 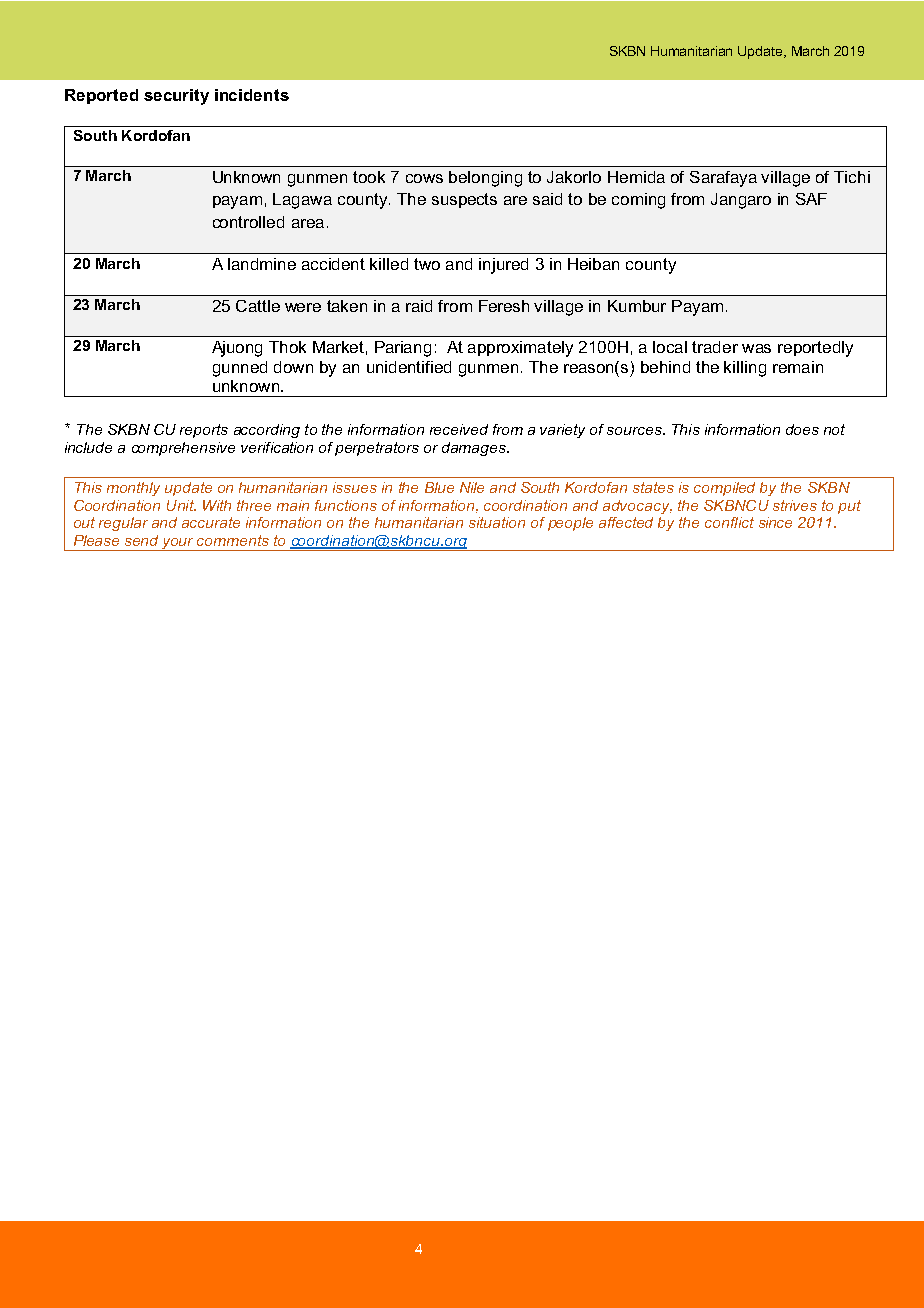 I want to click on security, so click(x=176, y=97).
